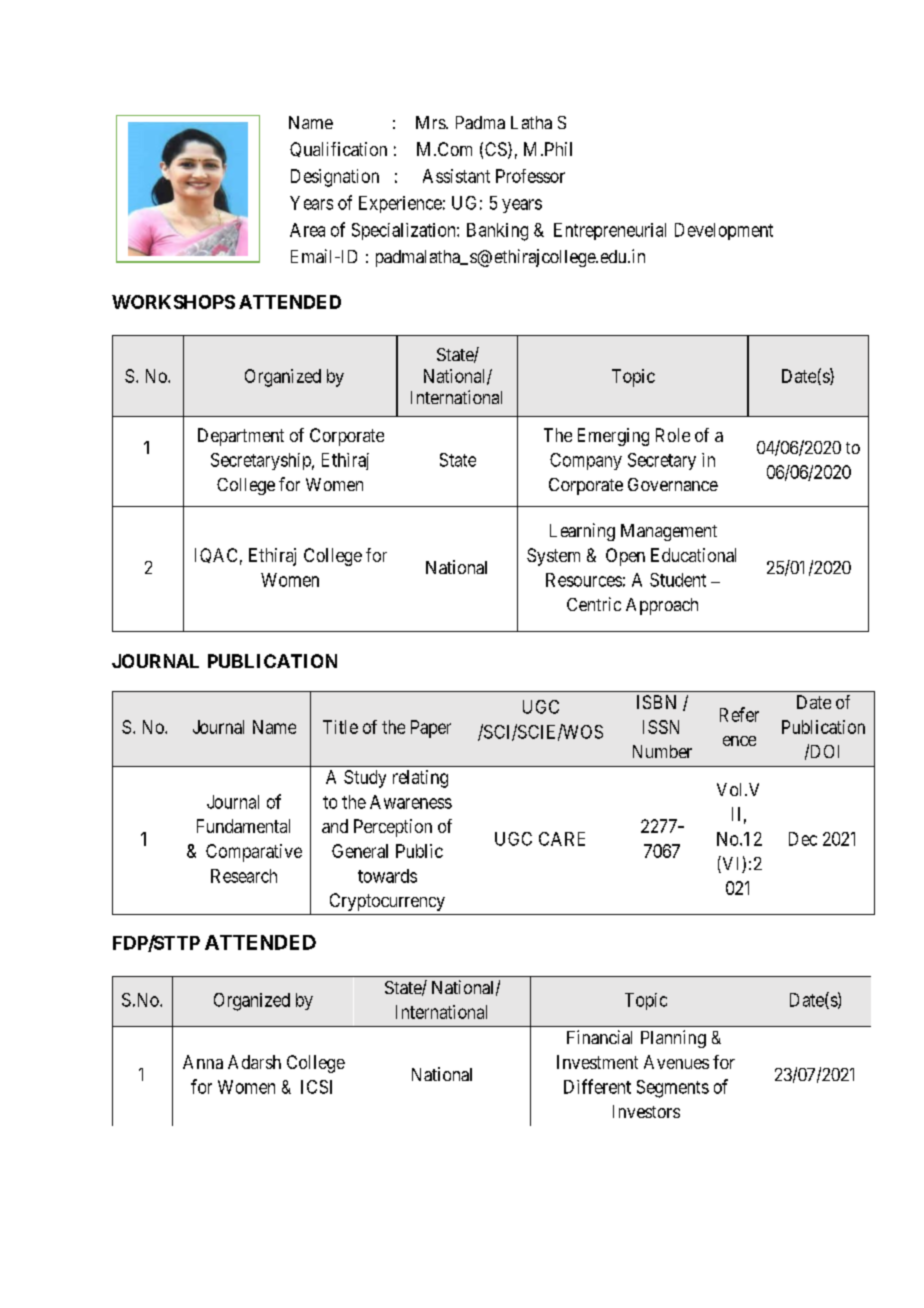 Image resolution: width=924 pixels, height=1308 pixels. I want to click on System, so click(553, 557).
